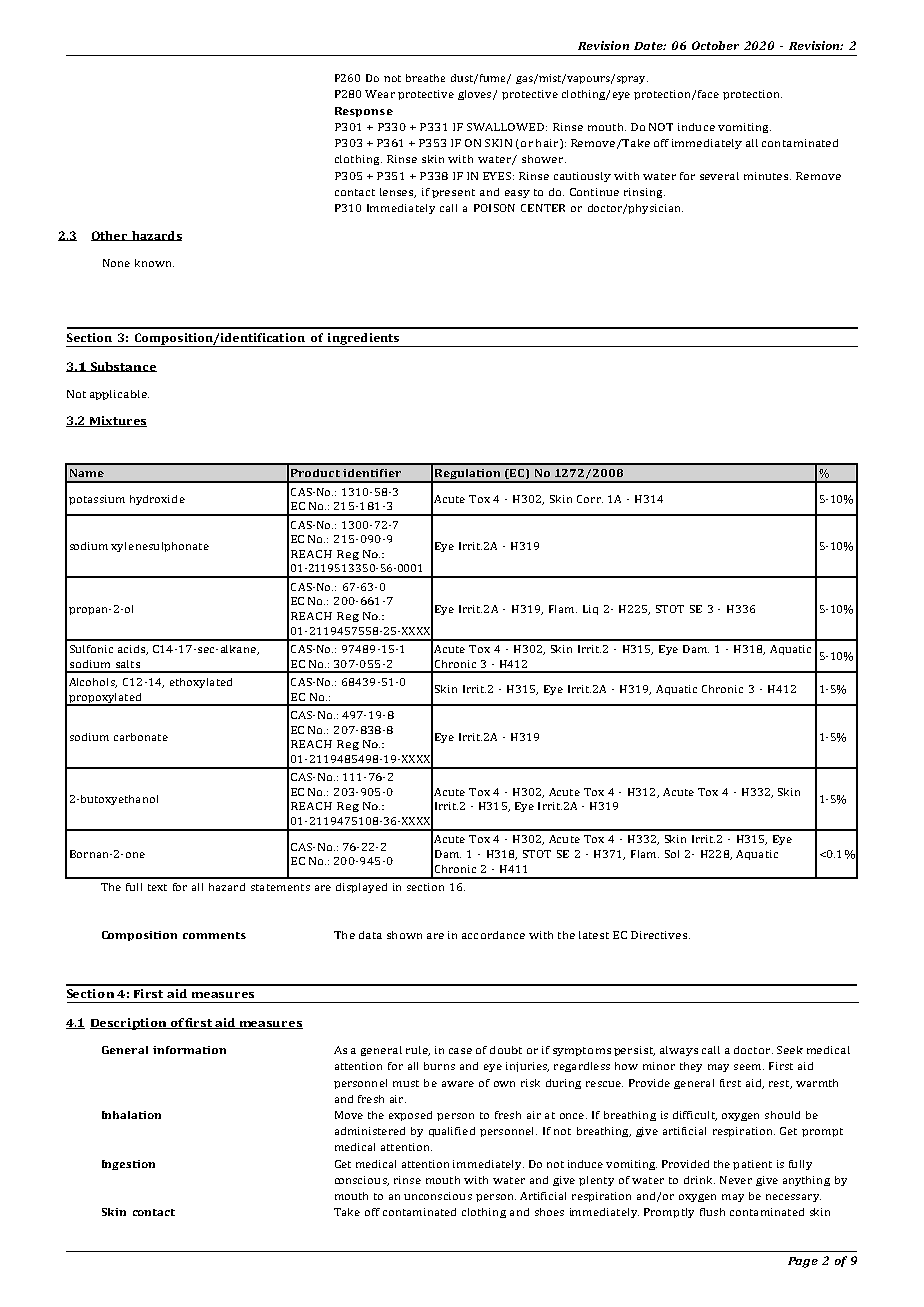 This image has width=924, height=1307. What do you see at coordinates (157, 500) in the image?
I see `hydroxide` at bounding box center [157, 500].
